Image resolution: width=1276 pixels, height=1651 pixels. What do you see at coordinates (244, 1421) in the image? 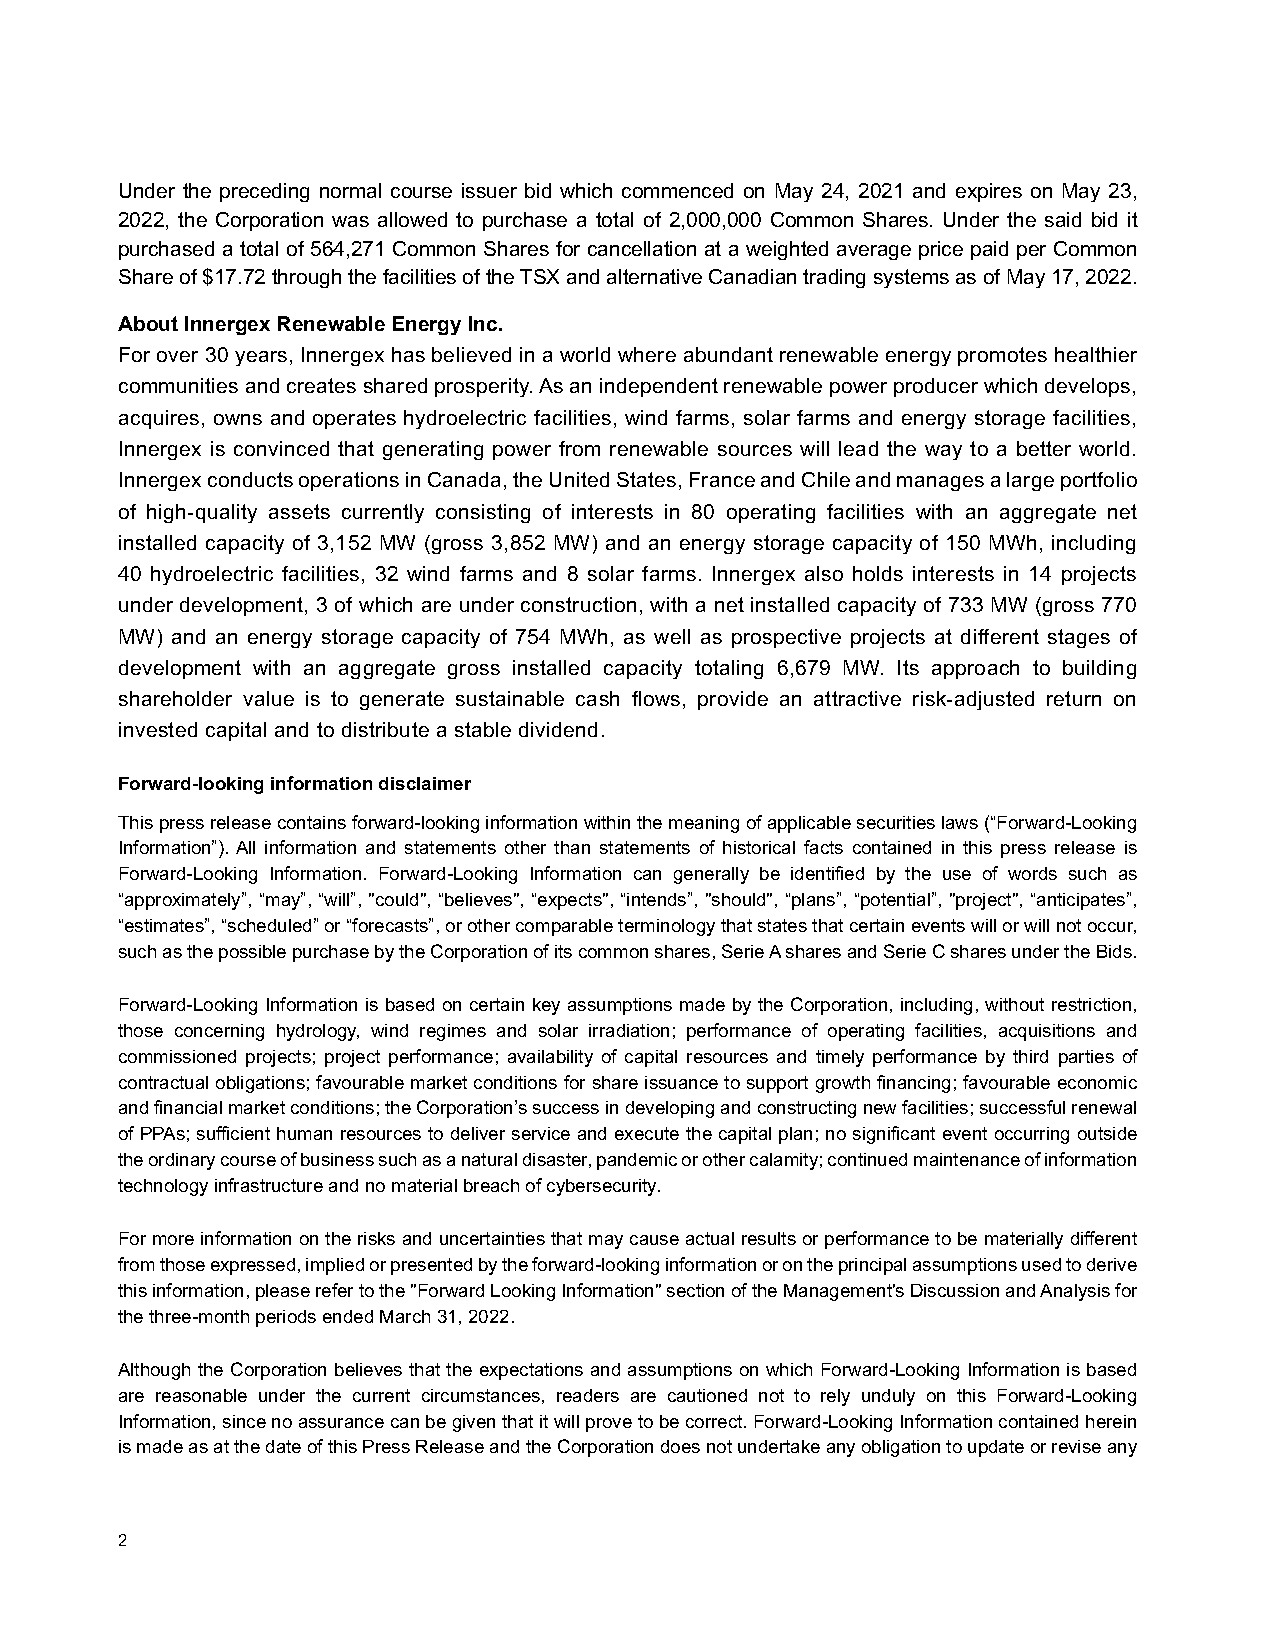
I see `since` at bounding box center [244, 1421].
